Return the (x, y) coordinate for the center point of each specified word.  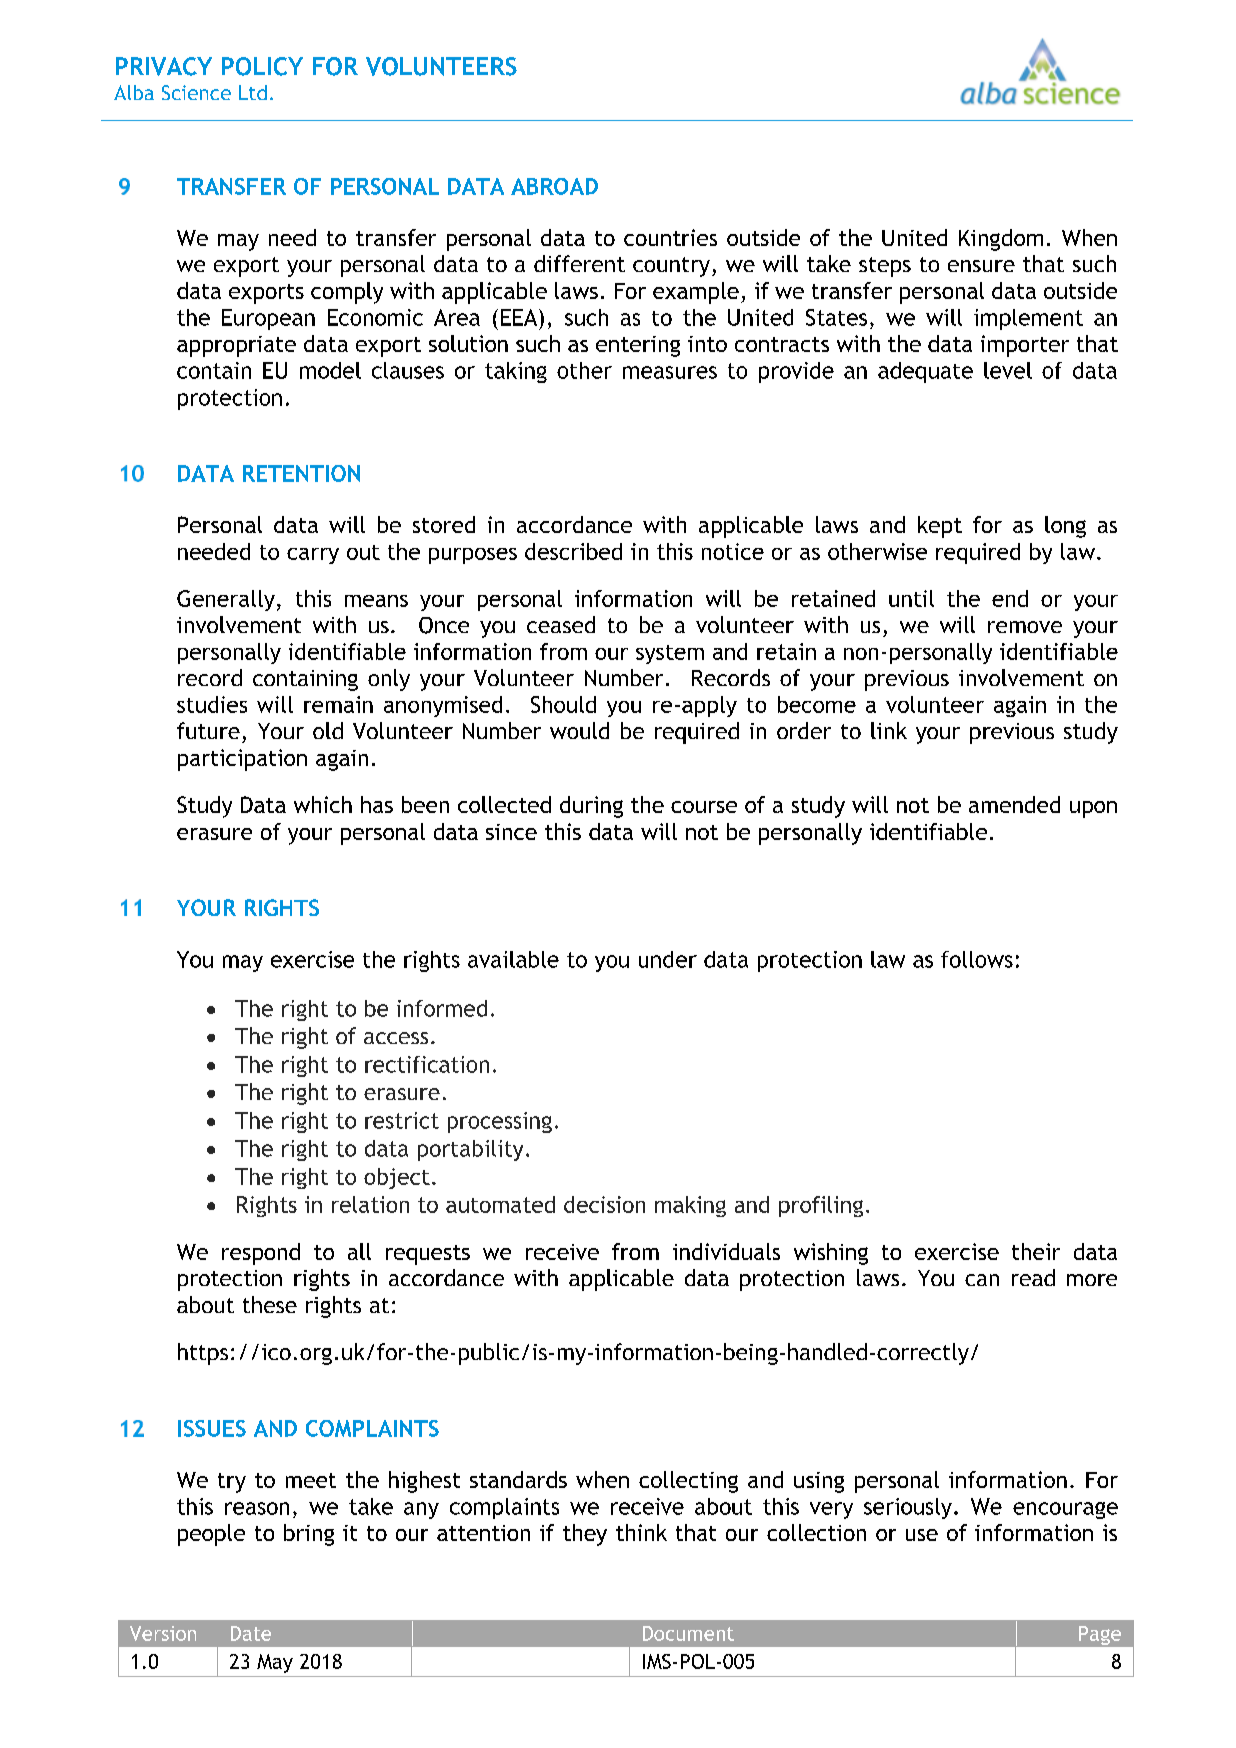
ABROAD (554, 186)
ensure (981, 266)
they (585, 1535)
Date (251, 1633)
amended (1014, 804)
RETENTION (301, 473)
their (1036, 1251)
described (573, 551)
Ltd (253, 92)
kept (940, 527)
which (323, 804)
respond (261, 1254)
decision (604, 1204)
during (591, 807)
